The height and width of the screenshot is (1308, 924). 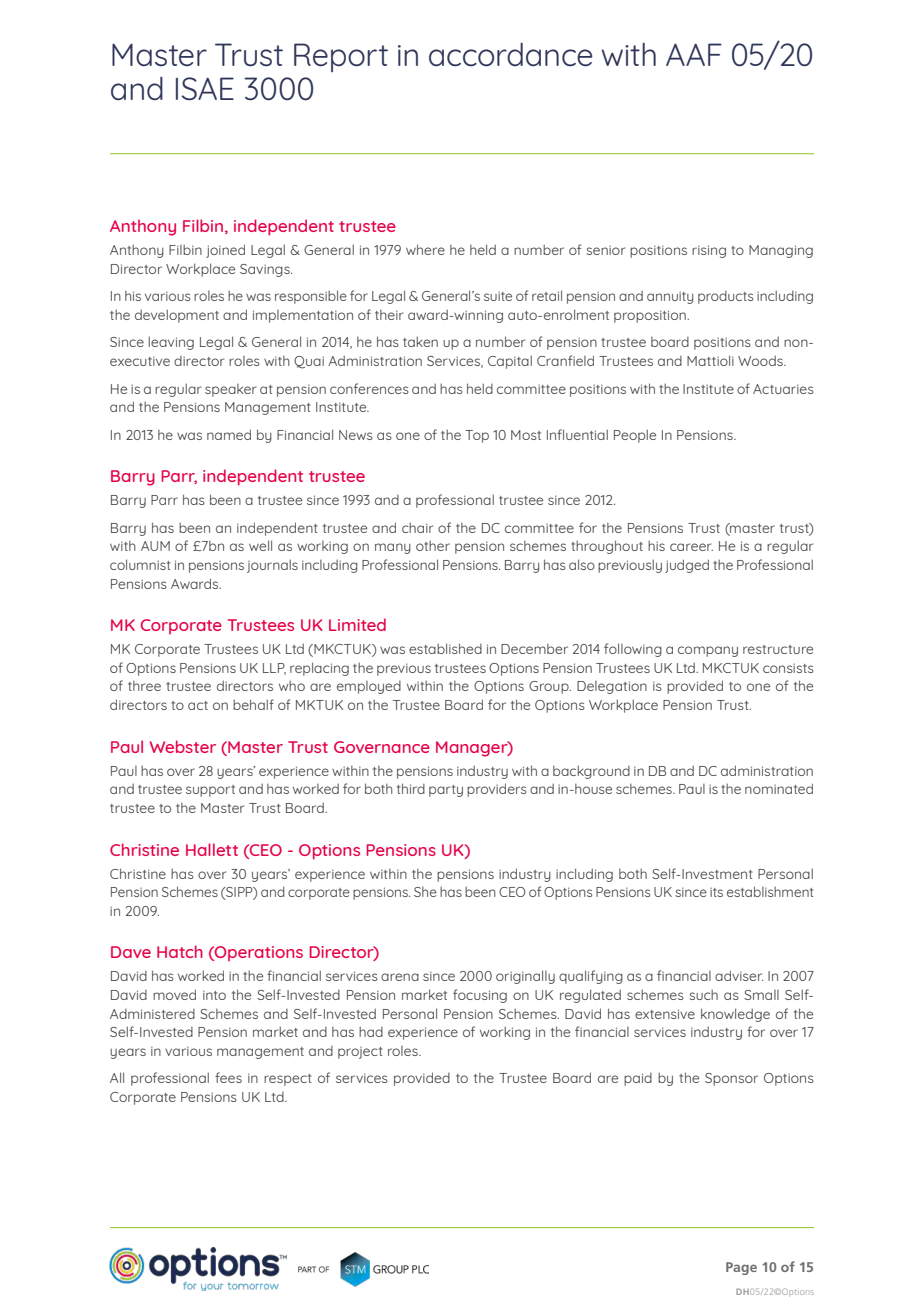 What do you see at coordinates (341, 57) in the screenshot?
I see `Report` at bounding box center [341, 57].
